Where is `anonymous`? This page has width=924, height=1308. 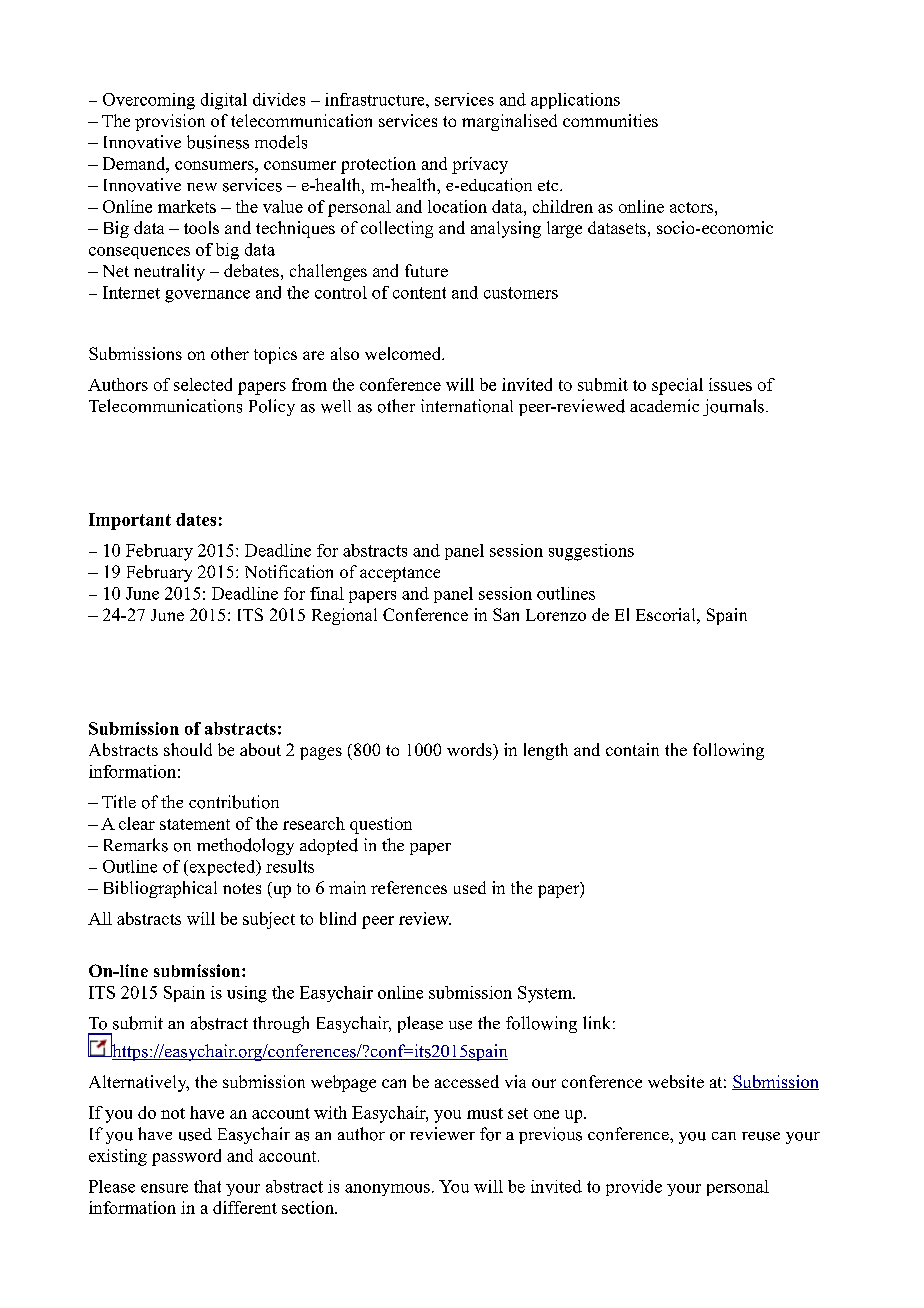 anonymous is located at coordinates (387, 1190).
